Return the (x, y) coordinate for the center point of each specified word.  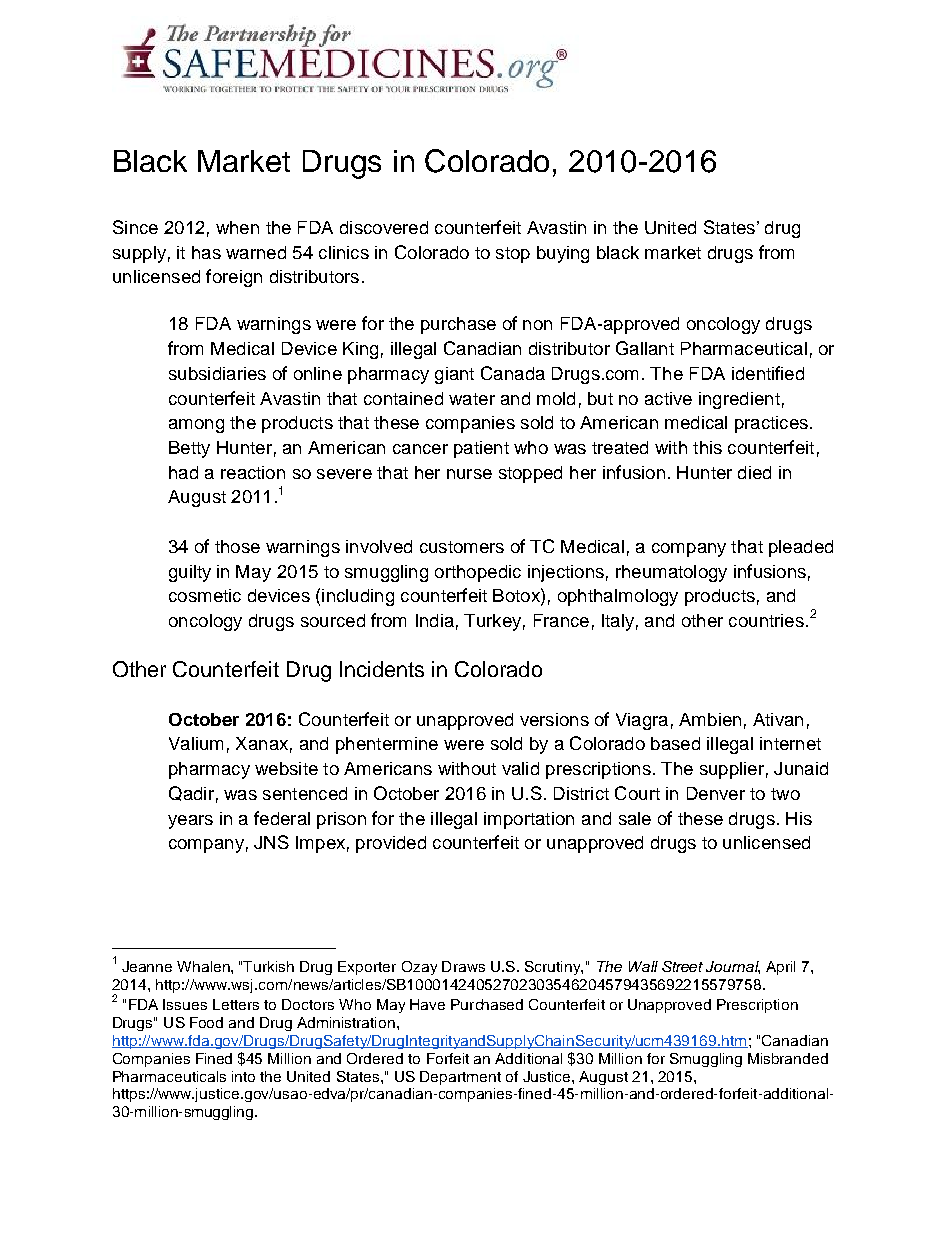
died (754, 472)
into (243, 1076)
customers (462, 547)
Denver (716, 793)
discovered (384, 227)
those (237, 546)
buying (563, 254)
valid (520, 768)
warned (256, 252)
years (190, 822)
